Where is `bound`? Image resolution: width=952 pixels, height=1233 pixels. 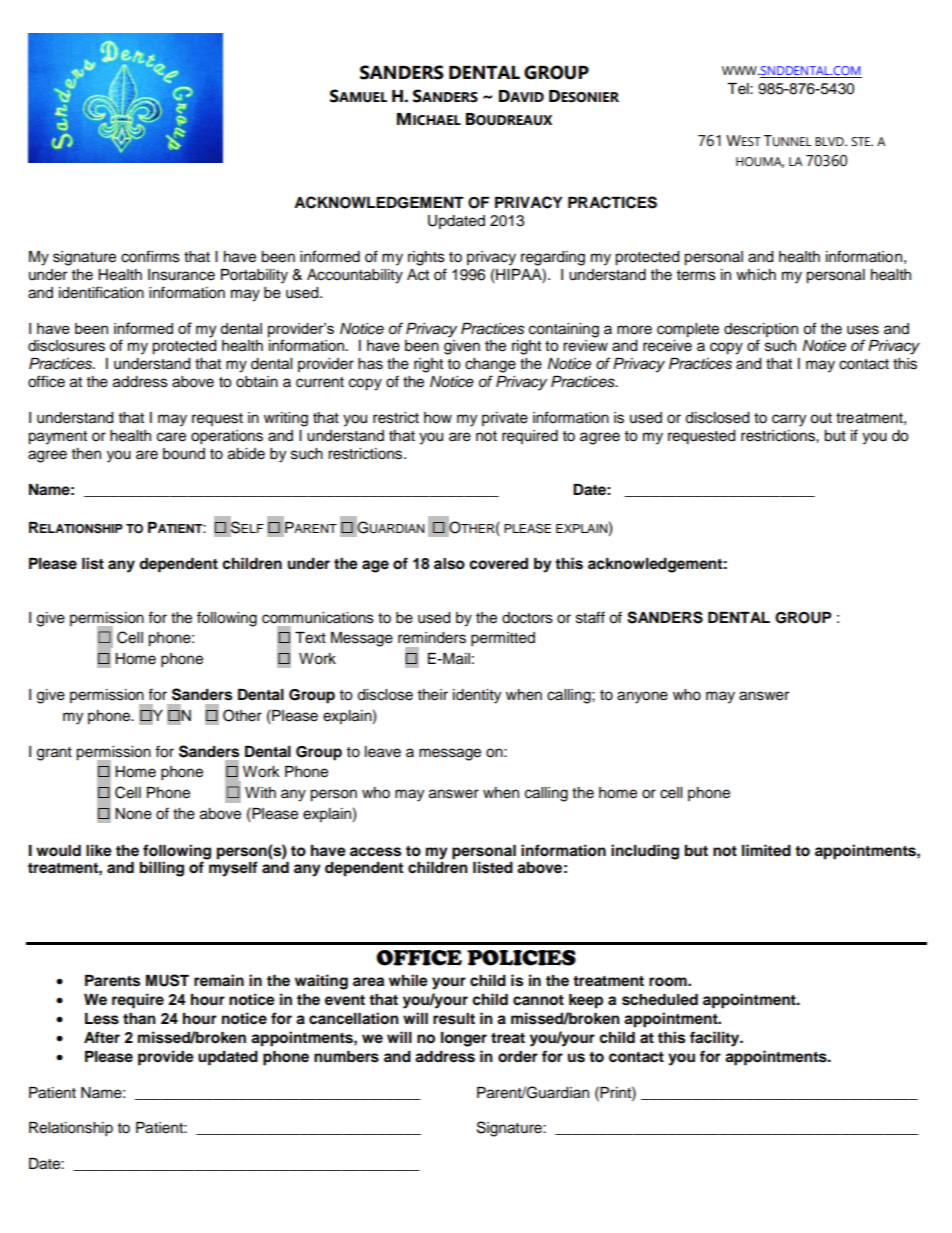
bound is located at coordinates (184, 454).
